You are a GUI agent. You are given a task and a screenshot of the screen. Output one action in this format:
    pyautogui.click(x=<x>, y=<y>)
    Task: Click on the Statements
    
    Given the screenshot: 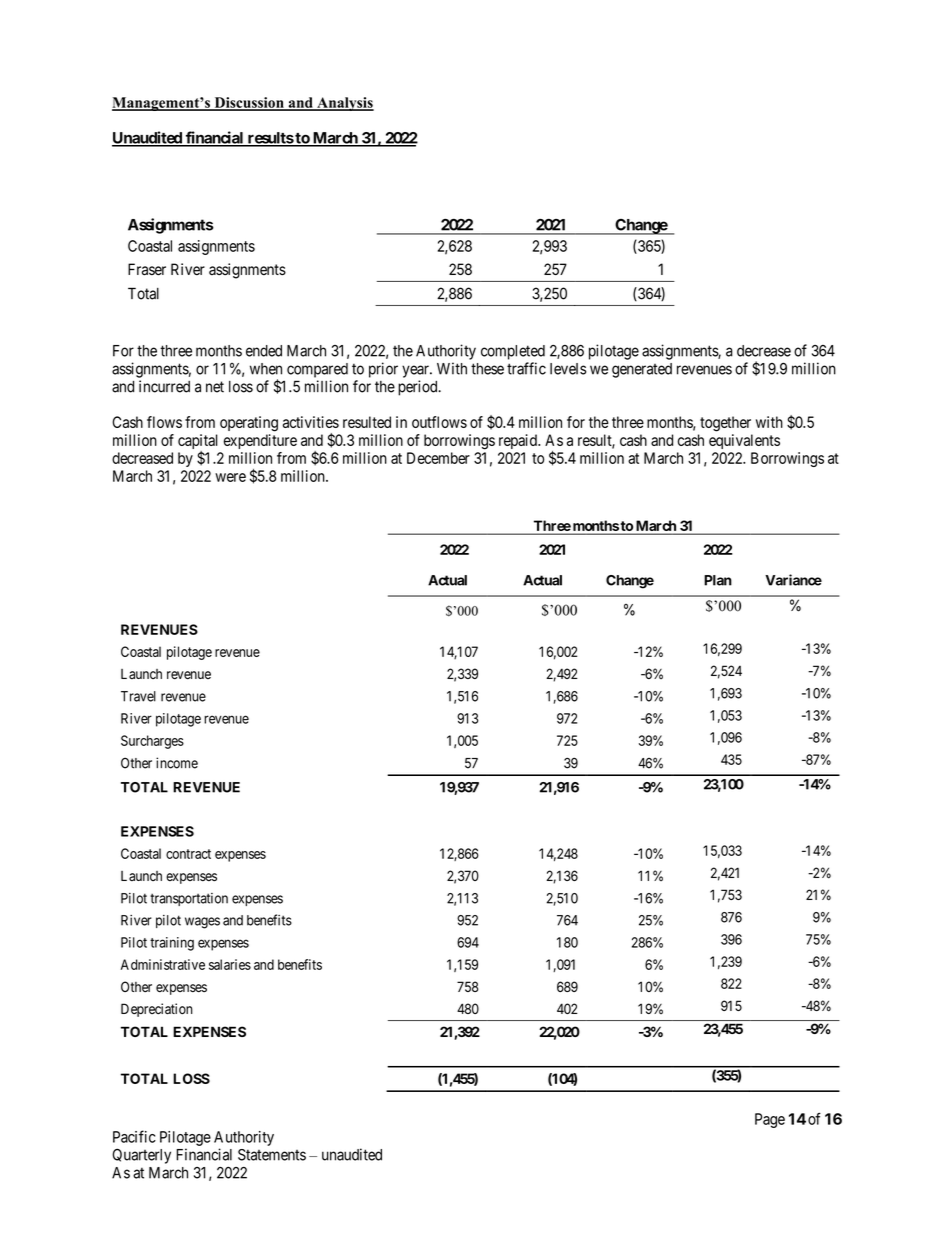 What is the action you would take?
    pyautogui.click(x=272, y=1155)
